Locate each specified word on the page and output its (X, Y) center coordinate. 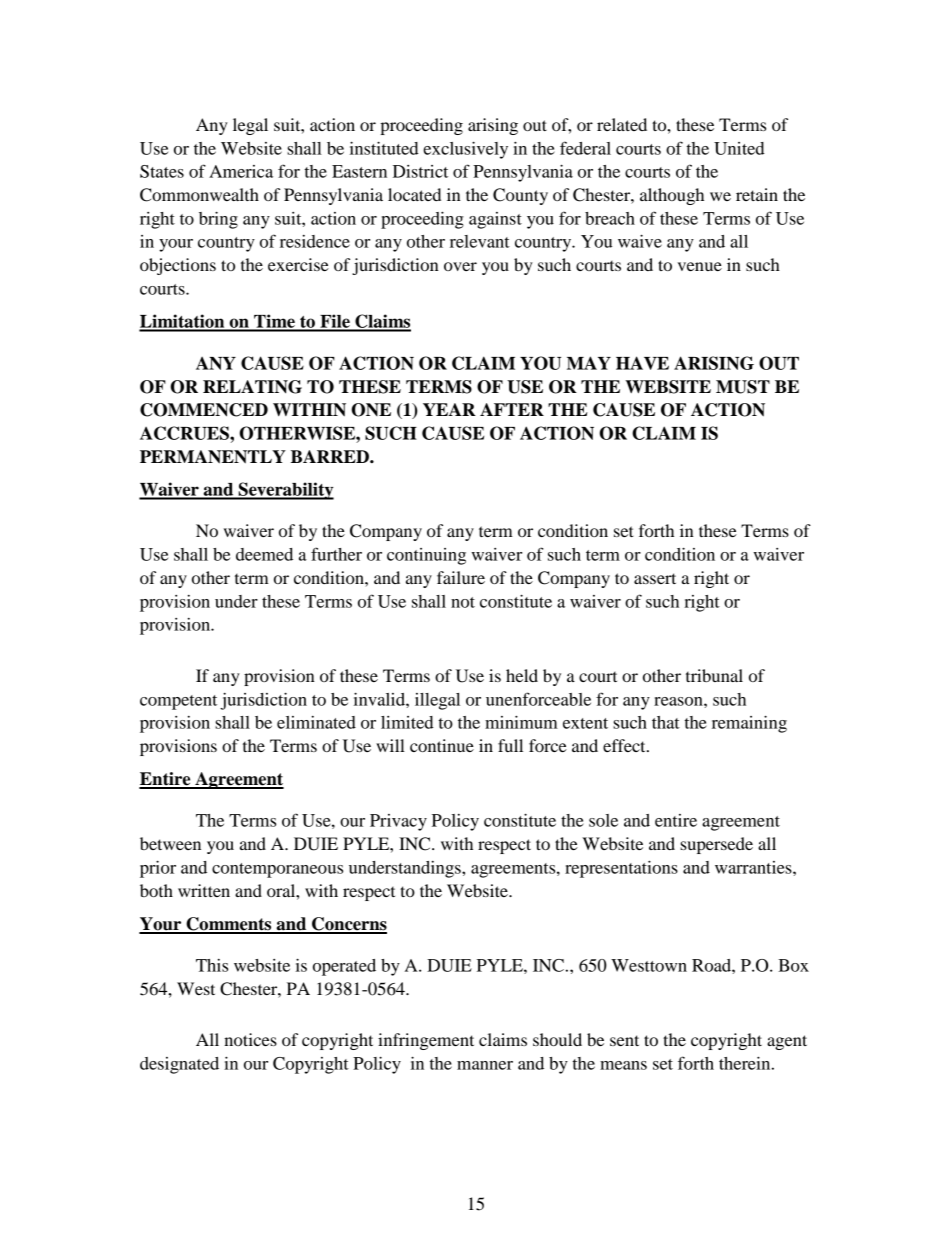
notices (250, 1039)
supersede (716, 845)
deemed (264, 554)
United (739, 148)
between (170, 843)
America (241, 171)
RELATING (252, 387)
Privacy (398, 822)
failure (461, 577)
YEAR (449, 409)
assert (655, 578)
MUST (743, 387)
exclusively (465, 150)
